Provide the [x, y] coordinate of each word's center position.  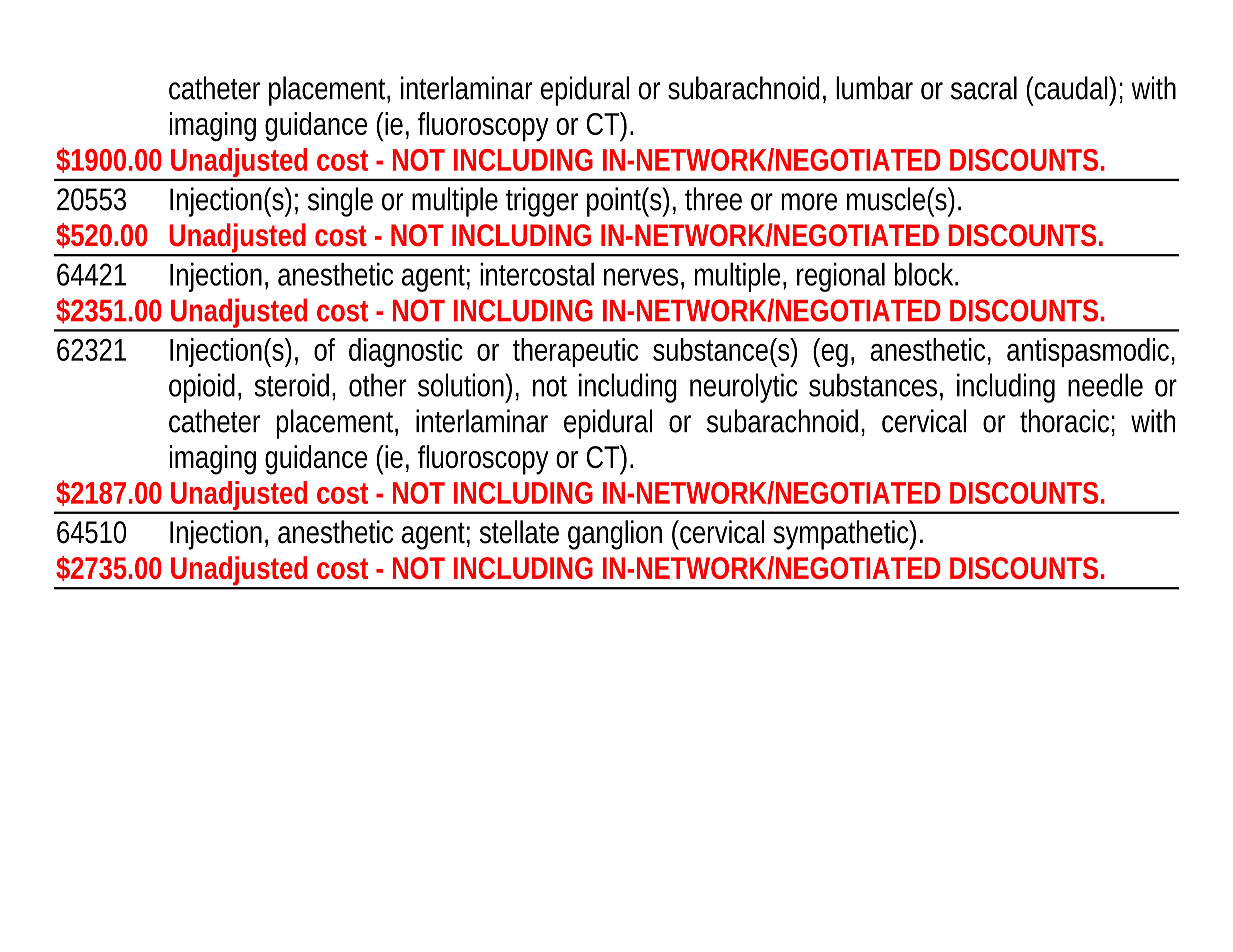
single [340, 202]
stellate [519, 532]
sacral [984, 88]
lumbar [874, 88]
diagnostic [406, 352]
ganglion [615, 535]
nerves [641, 277]
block [924, 274]
